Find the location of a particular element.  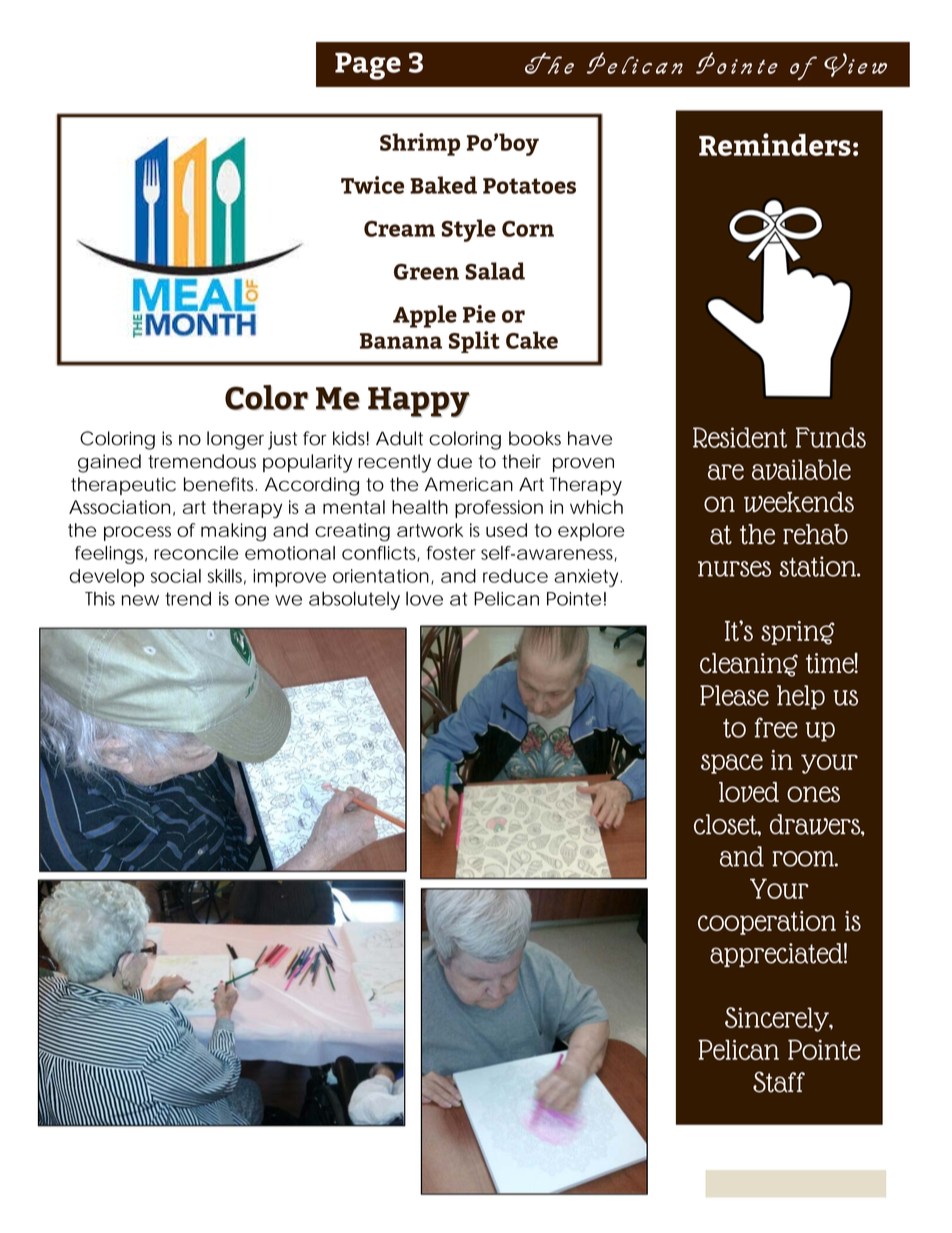

Staff is located at coordinates (779, 1082).
